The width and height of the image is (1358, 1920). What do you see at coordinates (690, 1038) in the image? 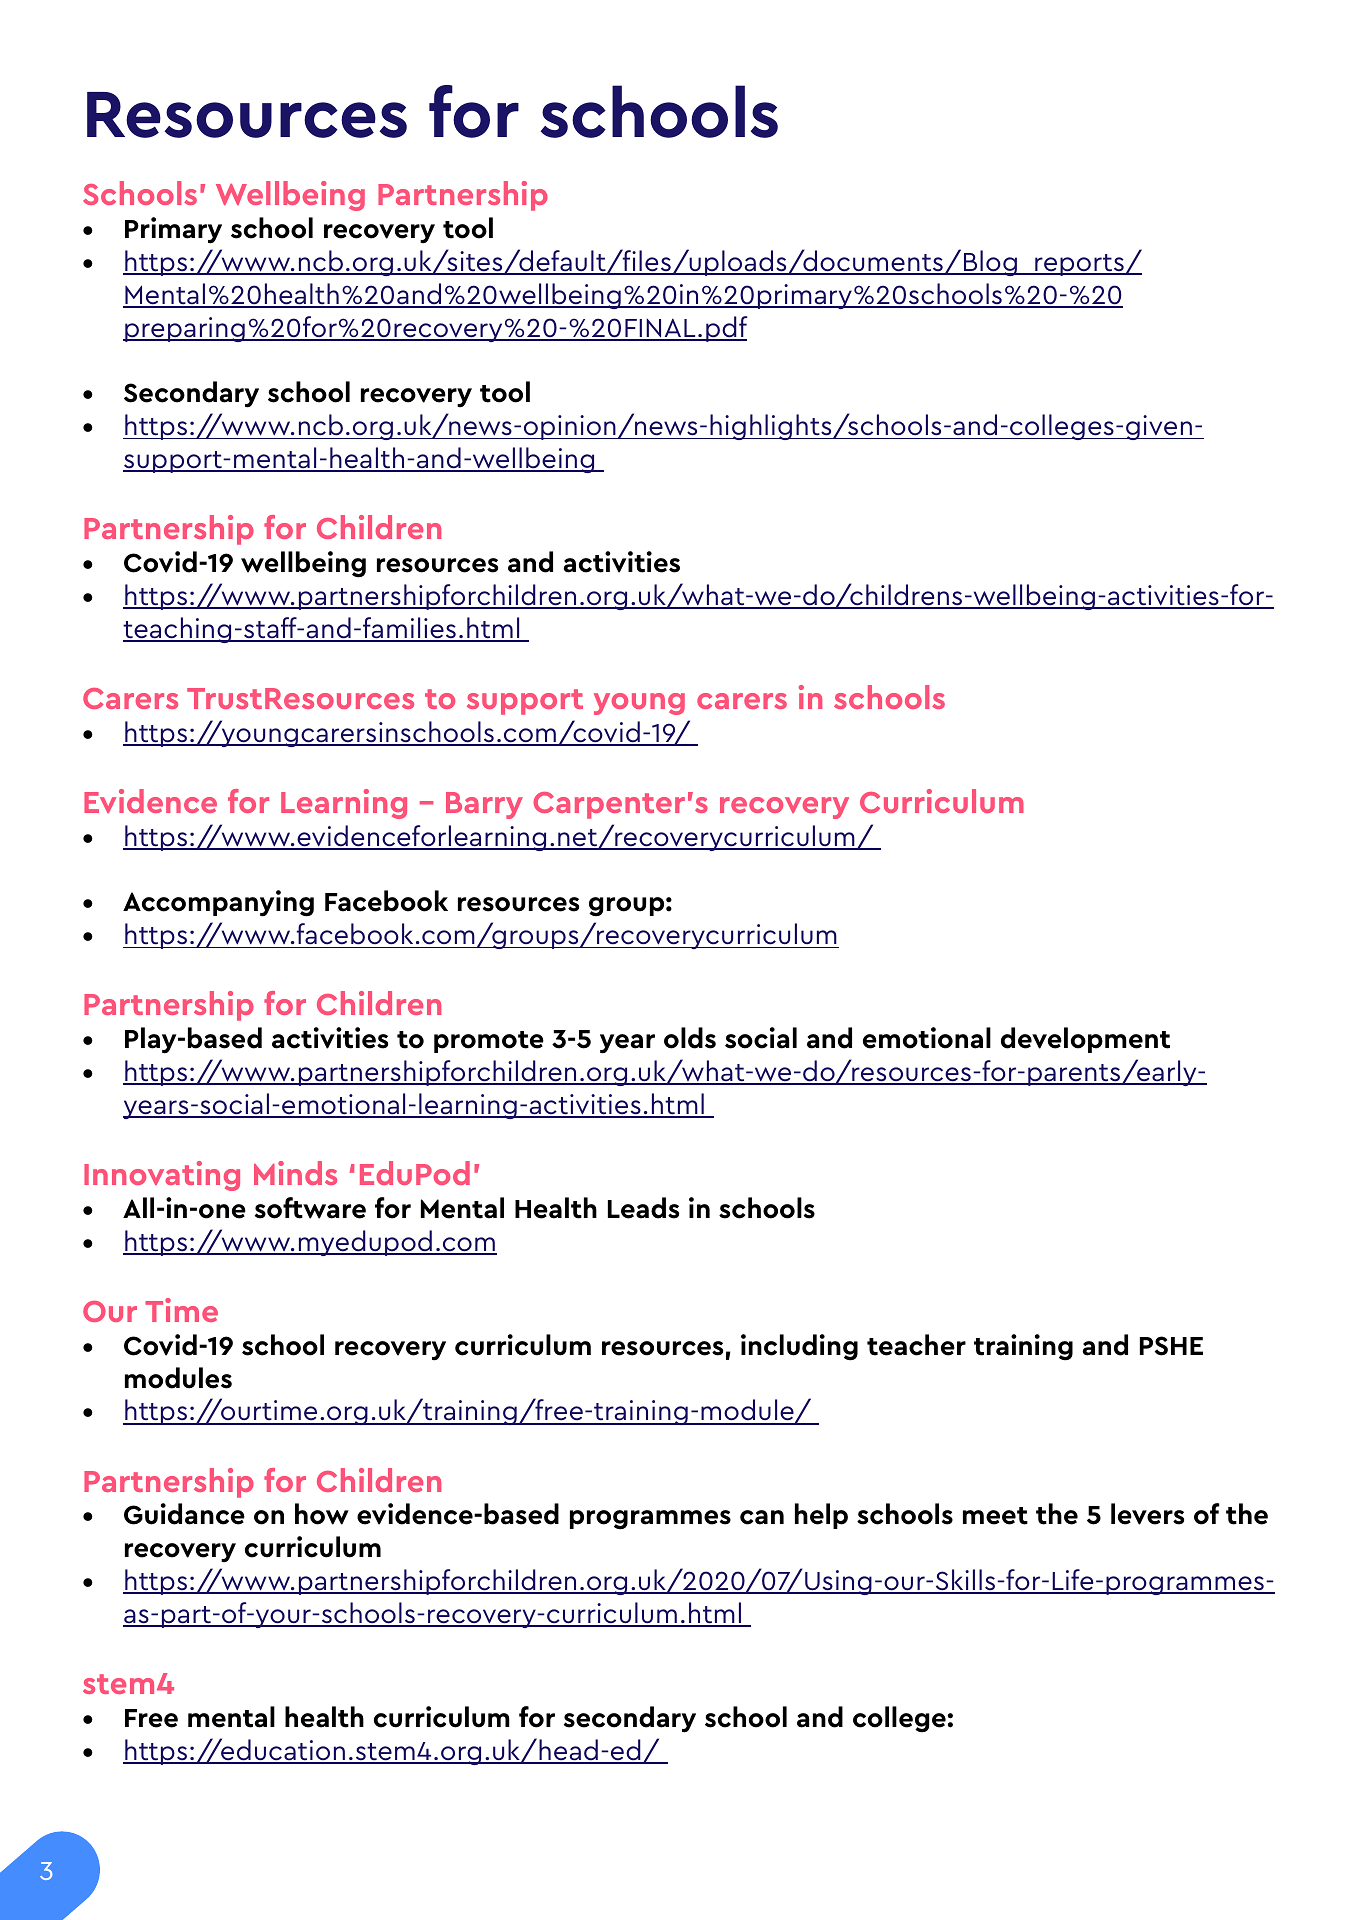
I see `olds` at bounding box center [690, 1038].
